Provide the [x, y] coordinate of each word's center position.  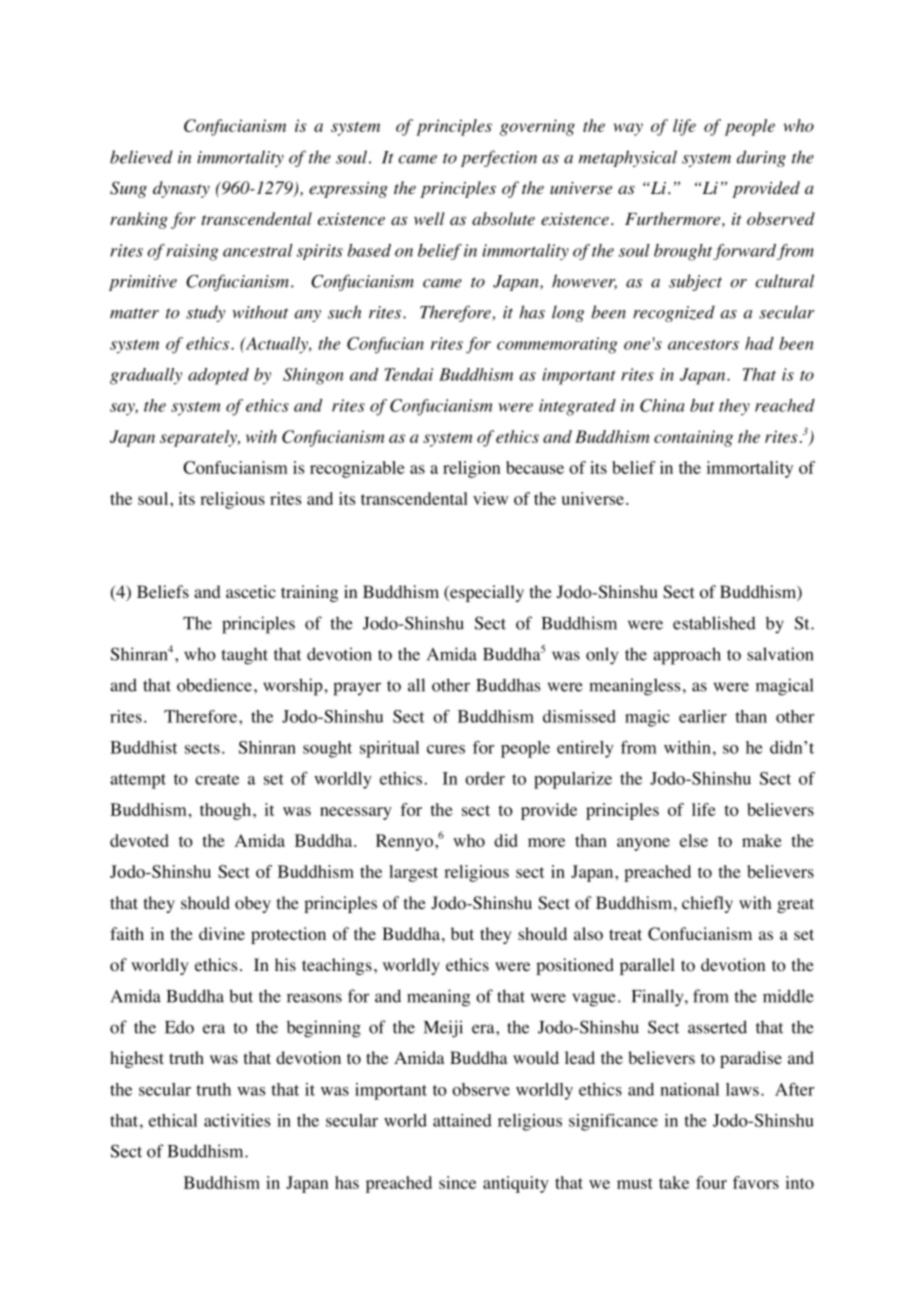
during [761, 158]
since [457, 1182]
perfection [499, 158]
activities [237, 1120]
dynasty [181, 189]
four [711, 1182]
